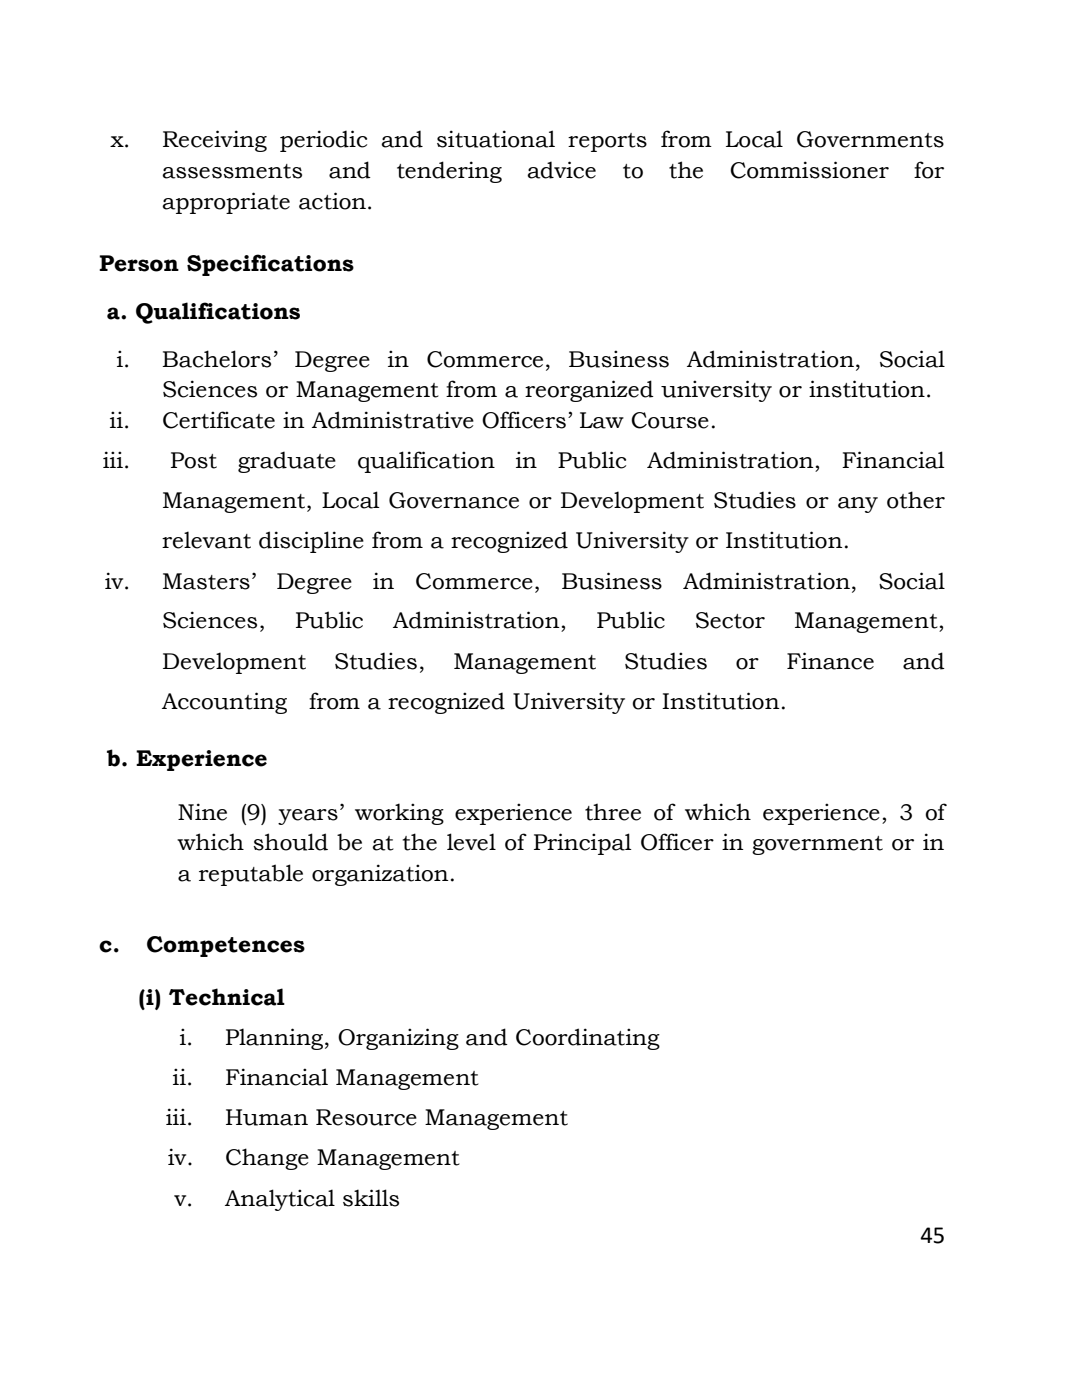 This screenshot has width=1071, height=1386. What do you see at coordinates (602, 420) in the screenshot?
I see `Law` at bounding box center [602, 420].
